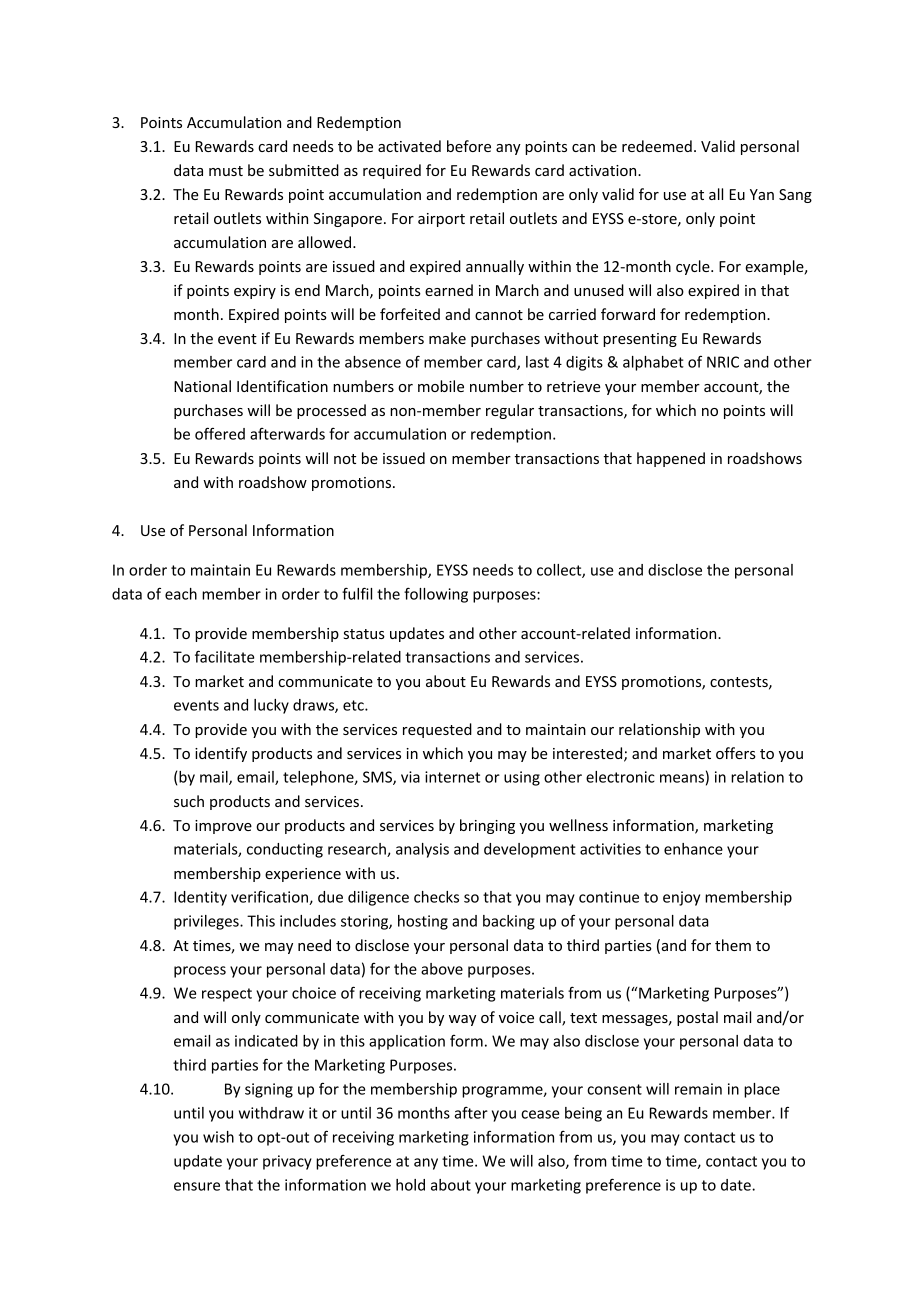  I want to click on privacy, so click(287, 1162).
